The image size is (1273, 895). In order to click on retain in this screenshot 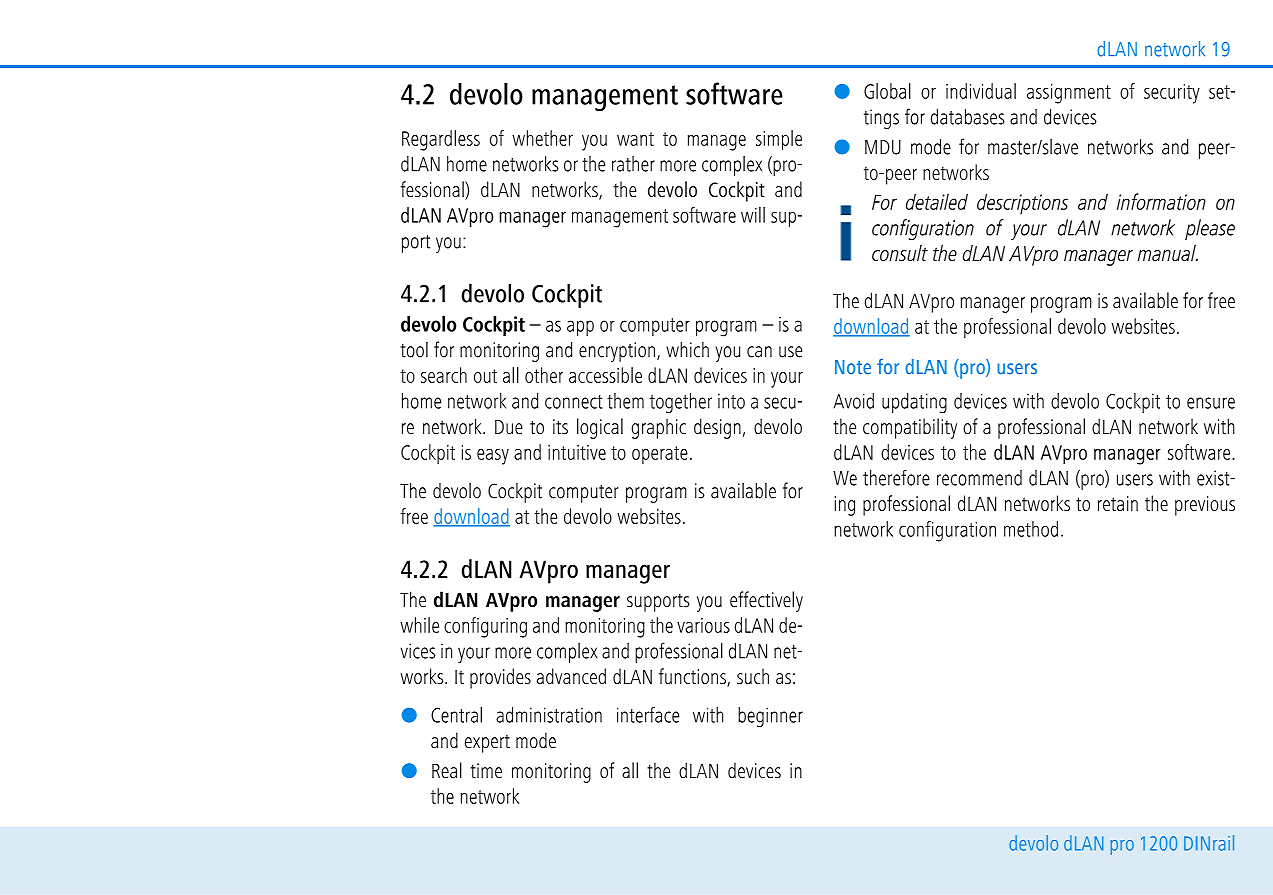, I will do `click(1118, 503)`.
